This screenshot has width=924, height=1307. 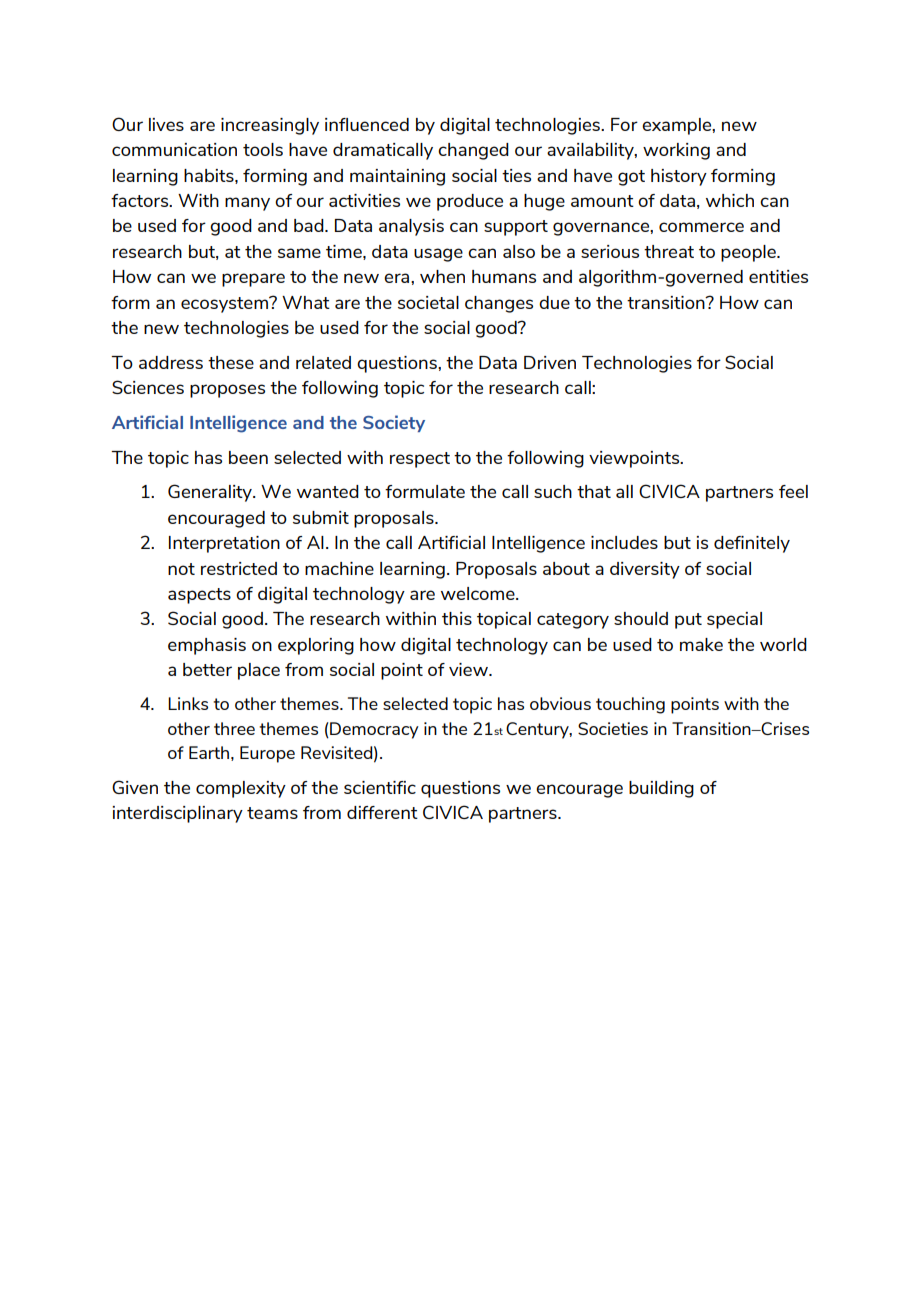 What do you see at coordinates (241, 789) in the screenshot?
I see `complexity` at bounding box center [241, 789].
